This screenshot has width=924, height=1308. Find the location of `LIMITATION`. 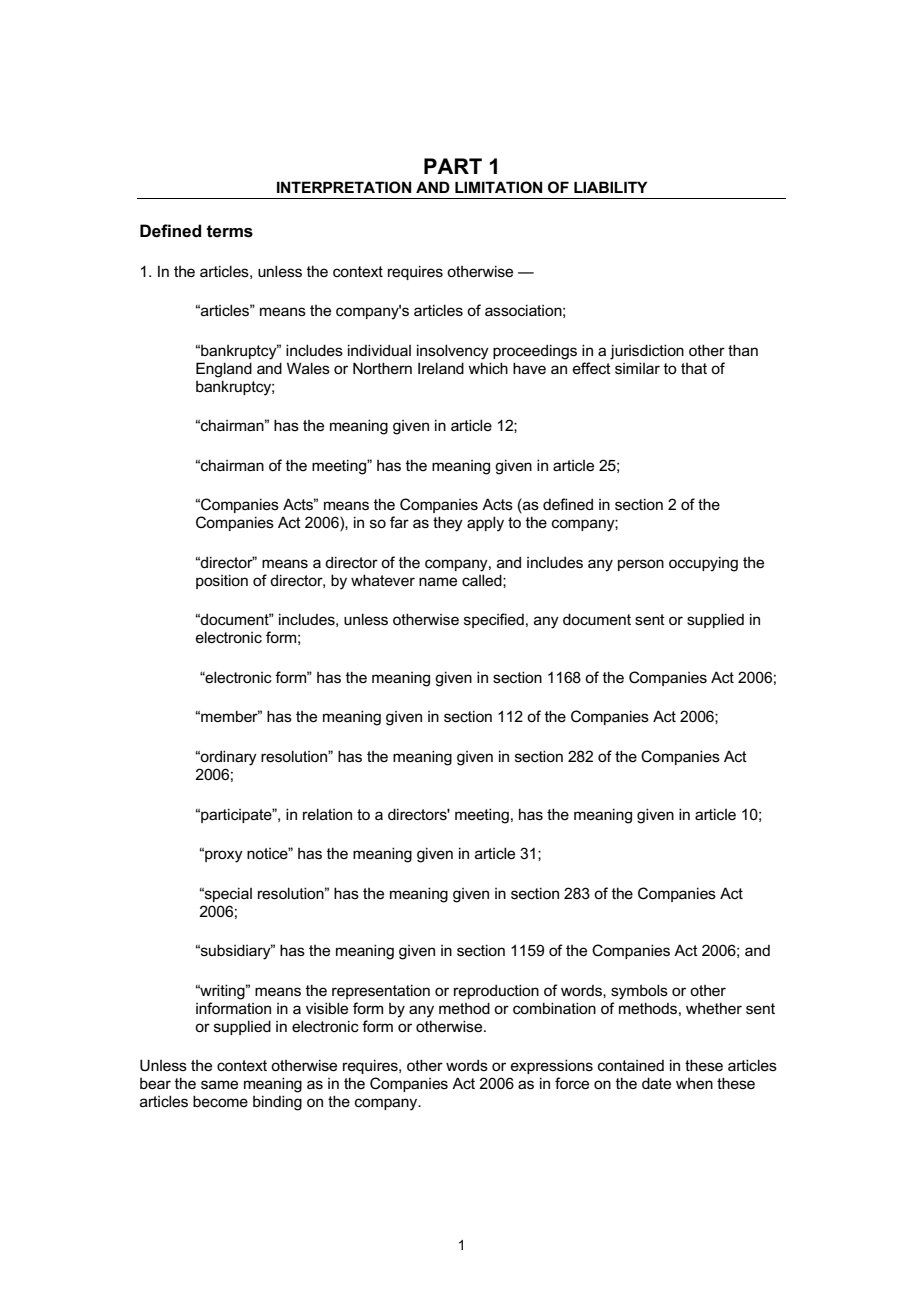

LIMITATION is located at coordinates (498, 187).
